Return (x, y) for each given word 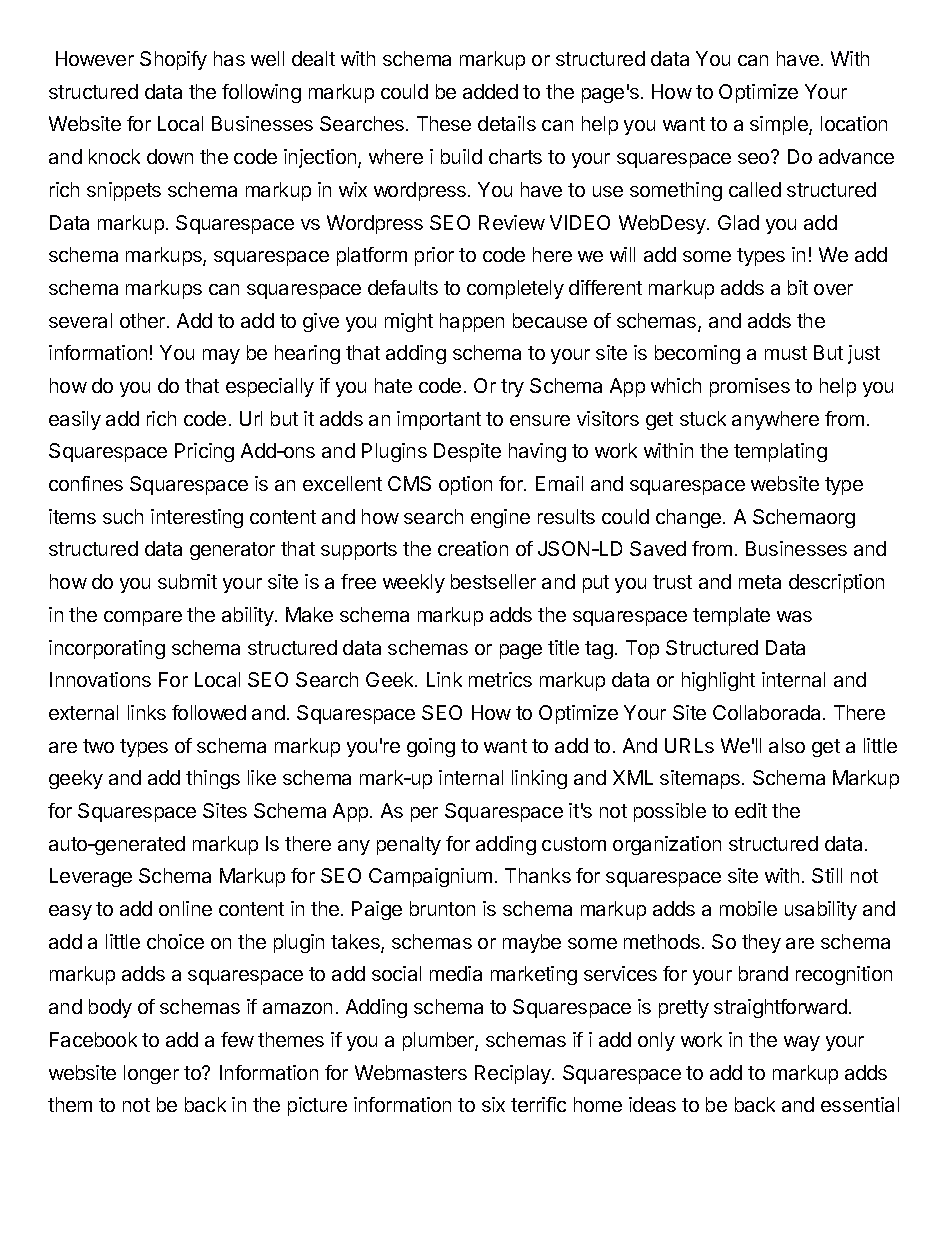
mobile (748, 908)
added (490, 91)
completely (515, 289)
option (465, 485)
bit (798, 287)
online (185, 908)
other (144, 320)
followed (209, 712)
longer (151, 1074)
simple (780, 125)
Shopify (173, 60)
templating (780, 452)
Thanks (538, 875)
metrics (500, 679)
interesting (197, 518)
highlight (718, 681)
